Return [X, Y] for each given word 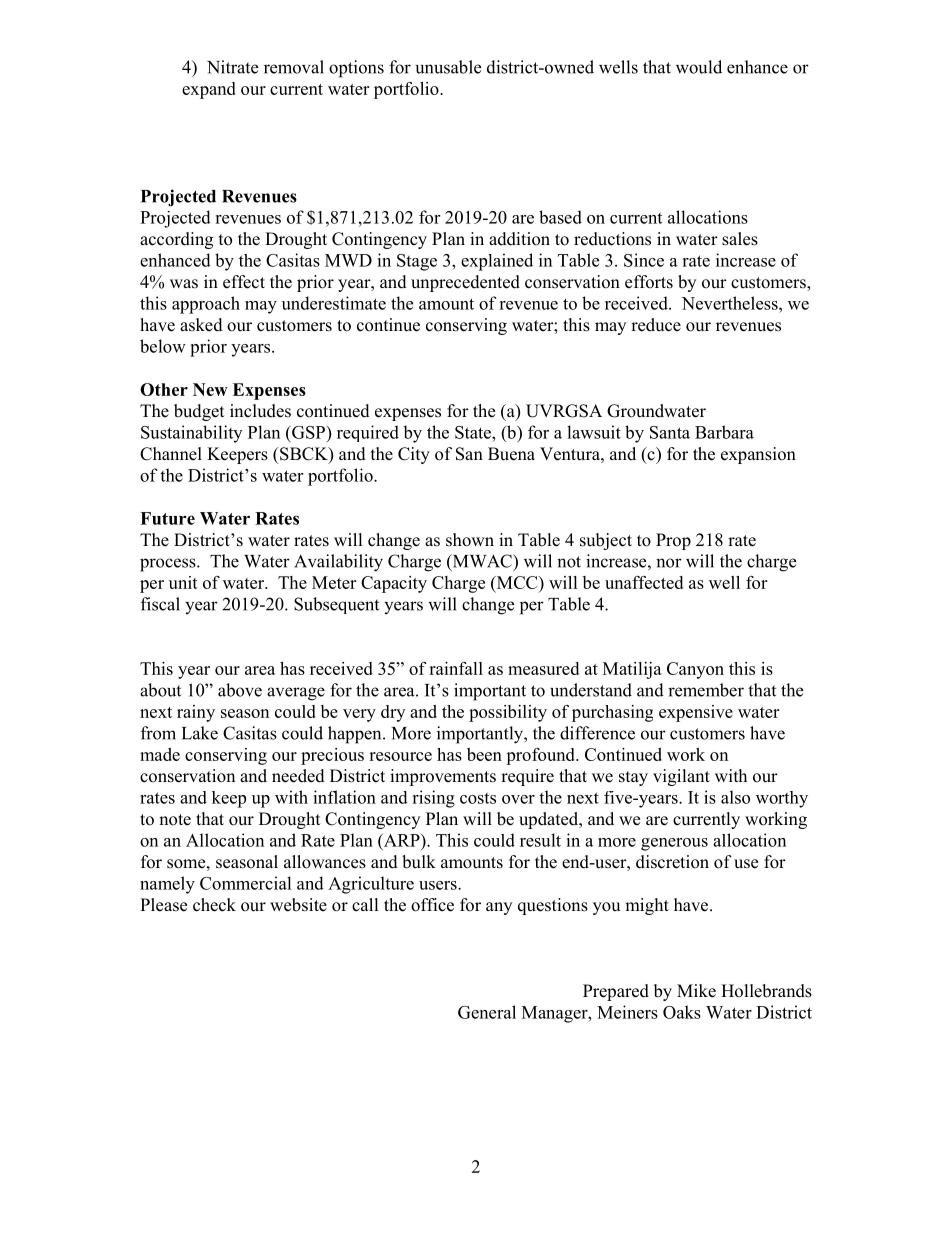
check [214, 905]
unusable [448, 67]
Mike [696, 991]
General [487, 1012]
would [699, 67]
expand [209, 90]
